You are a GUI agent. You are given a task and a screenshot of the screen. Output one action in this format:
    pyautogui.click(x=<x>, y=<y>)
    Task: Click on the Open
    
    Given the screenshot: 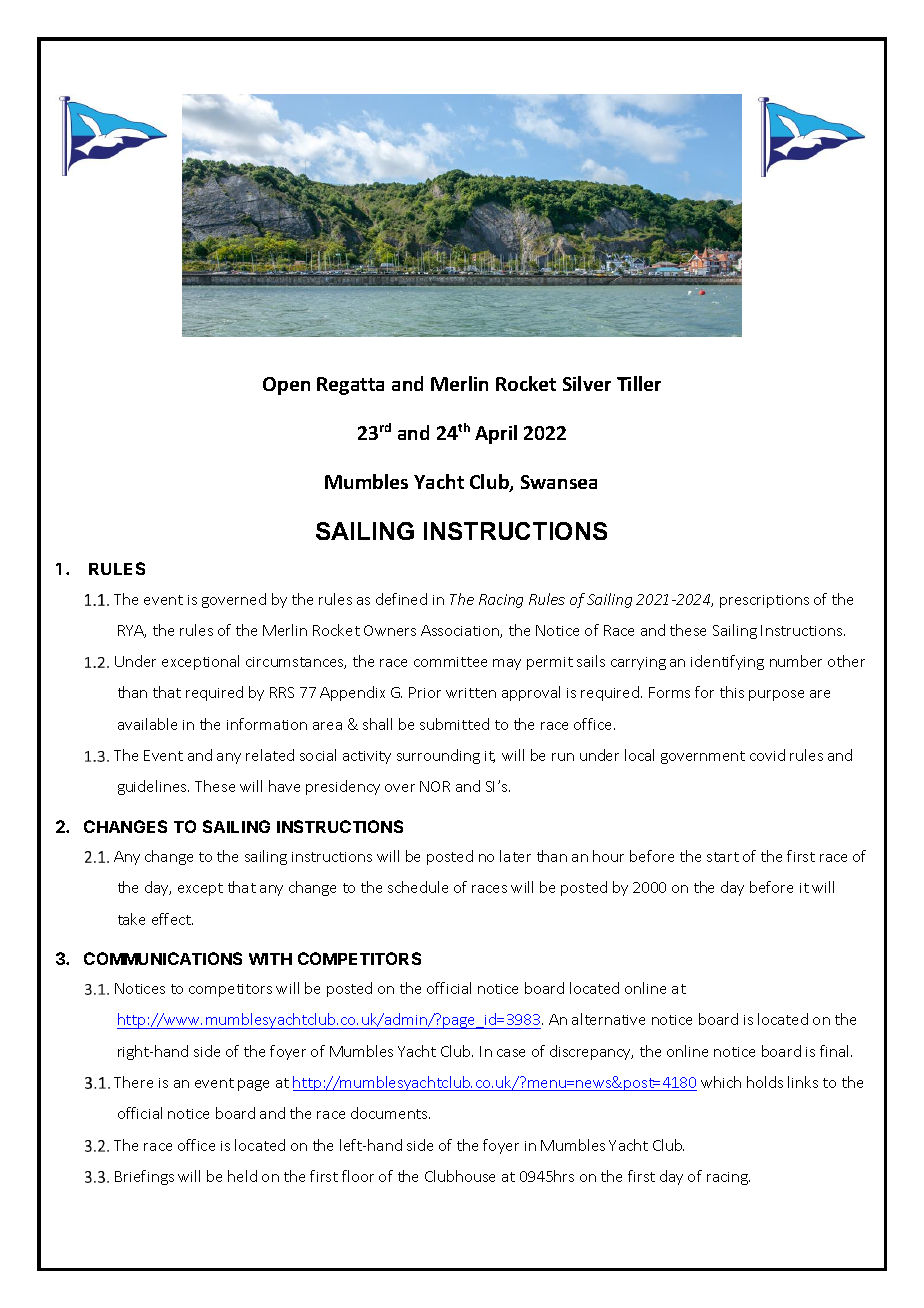 What is the action you would take?
    pyautogui.click(x=286, y=386)
